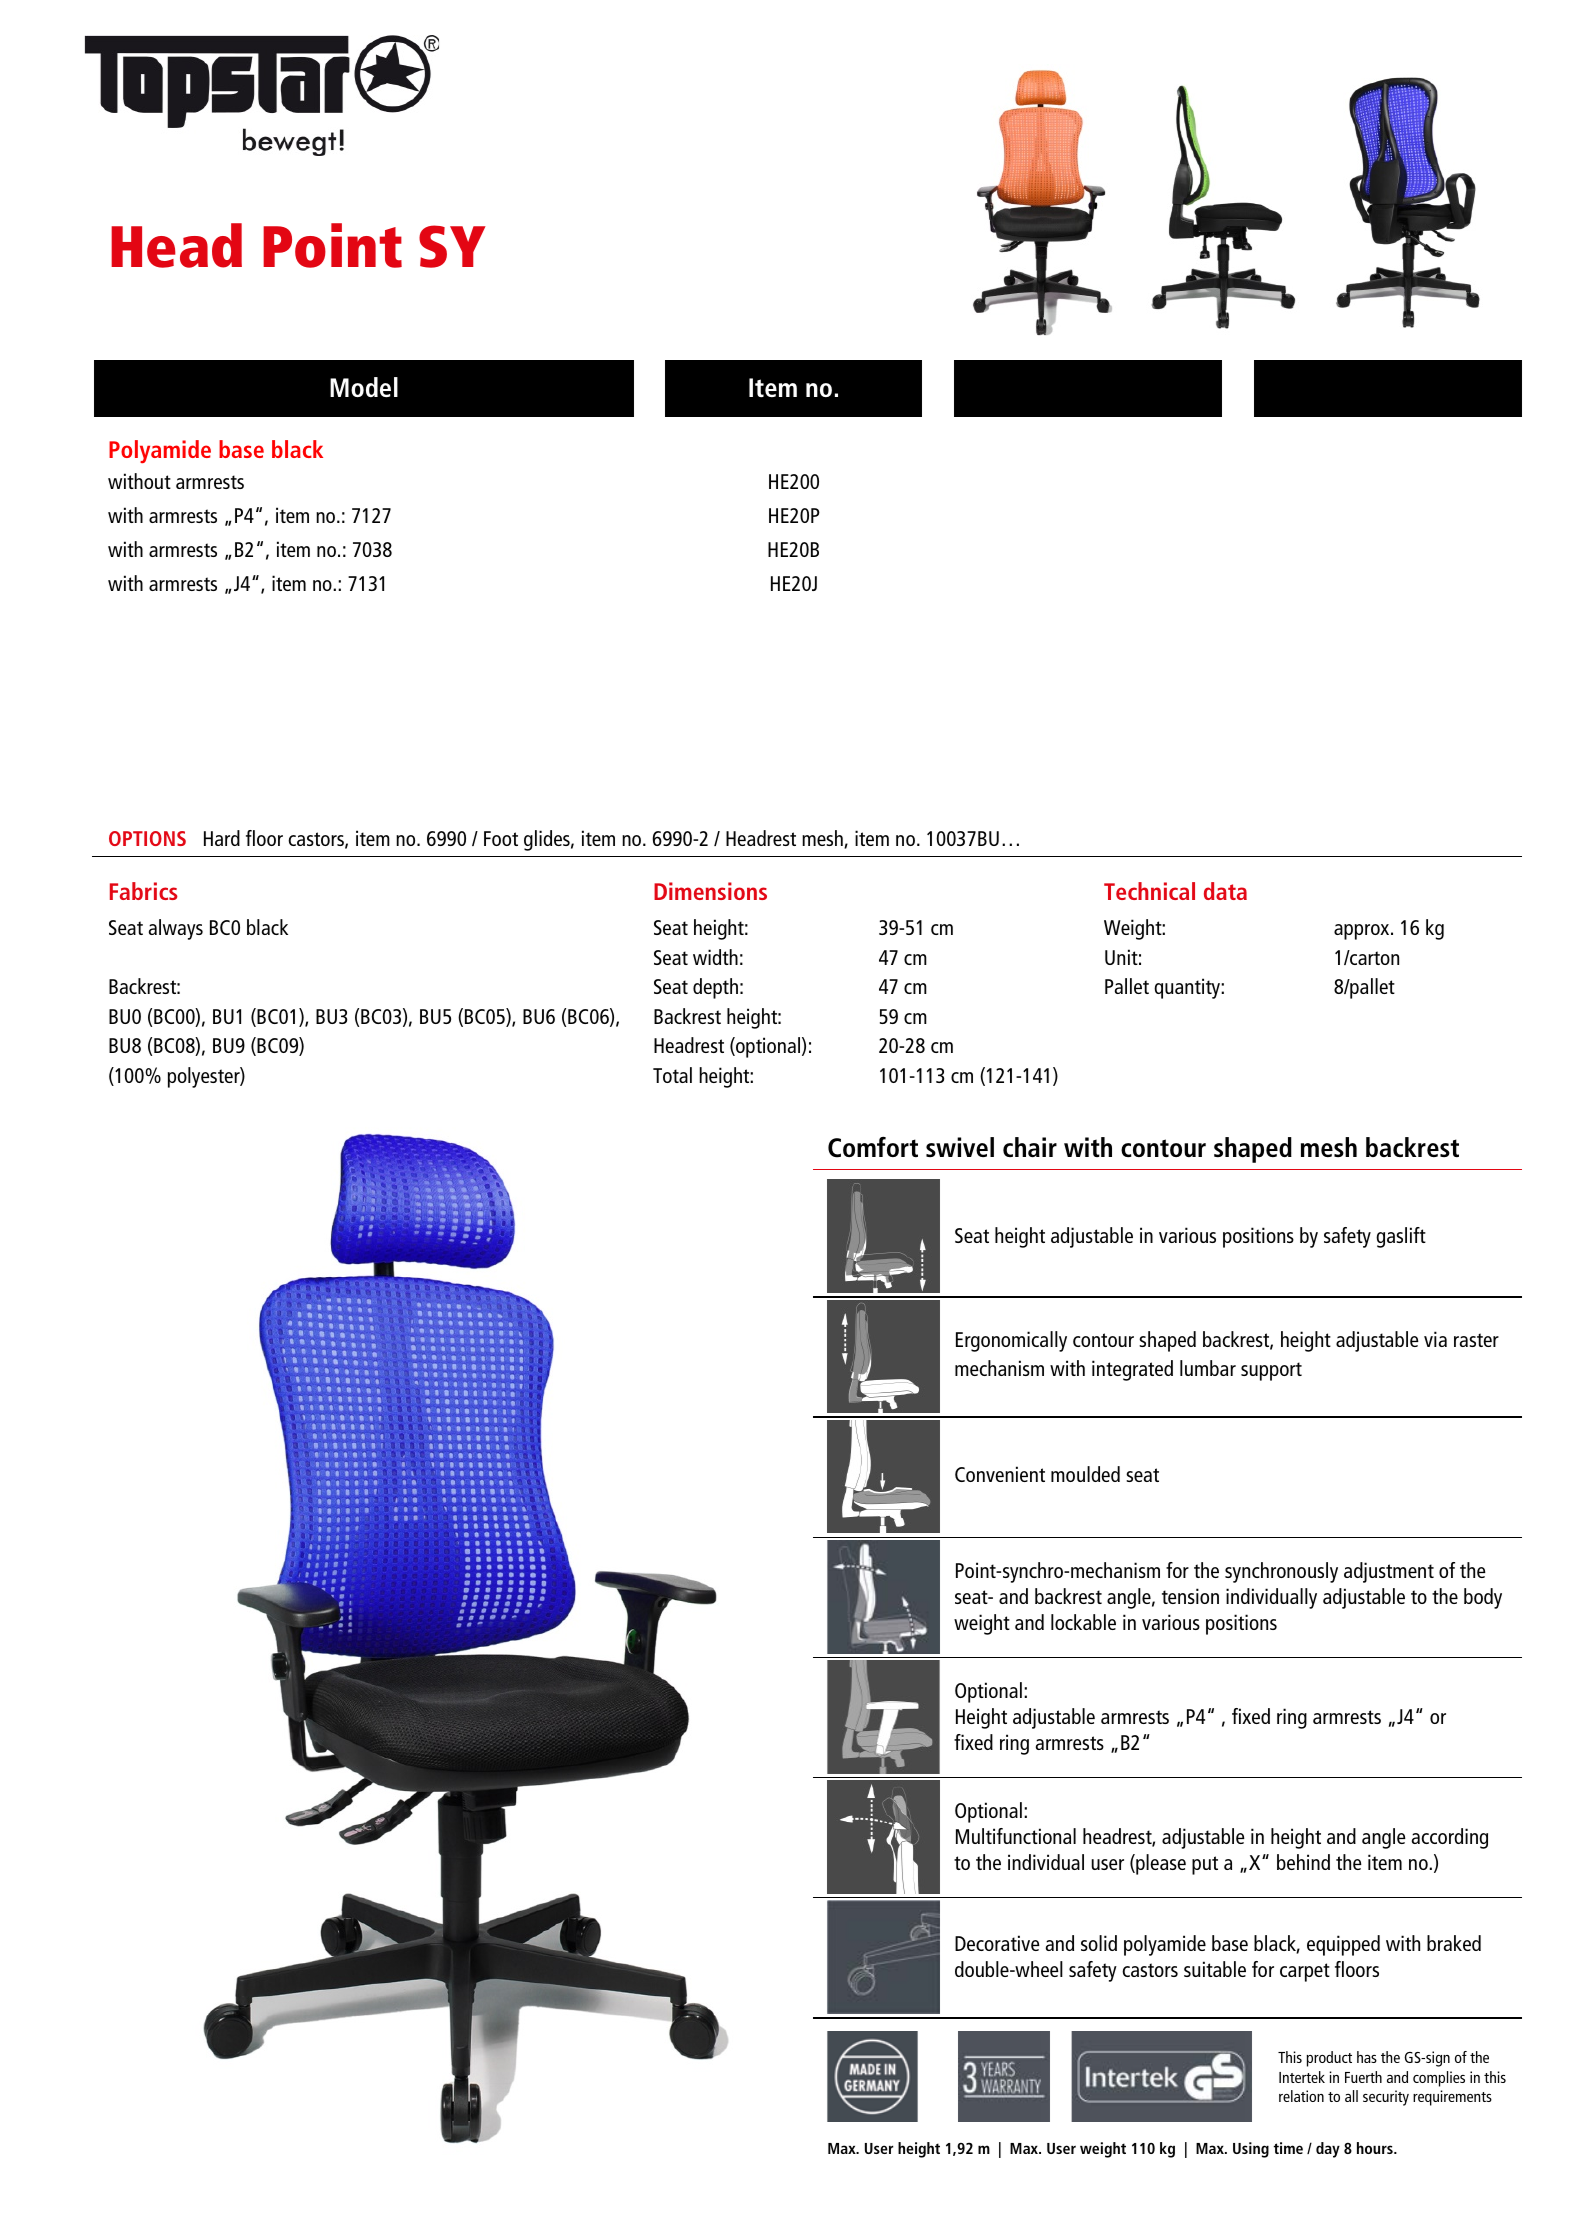 This screenshot has height=2231, width=1578. I want to click on lockable, so click(1083, 1622).
